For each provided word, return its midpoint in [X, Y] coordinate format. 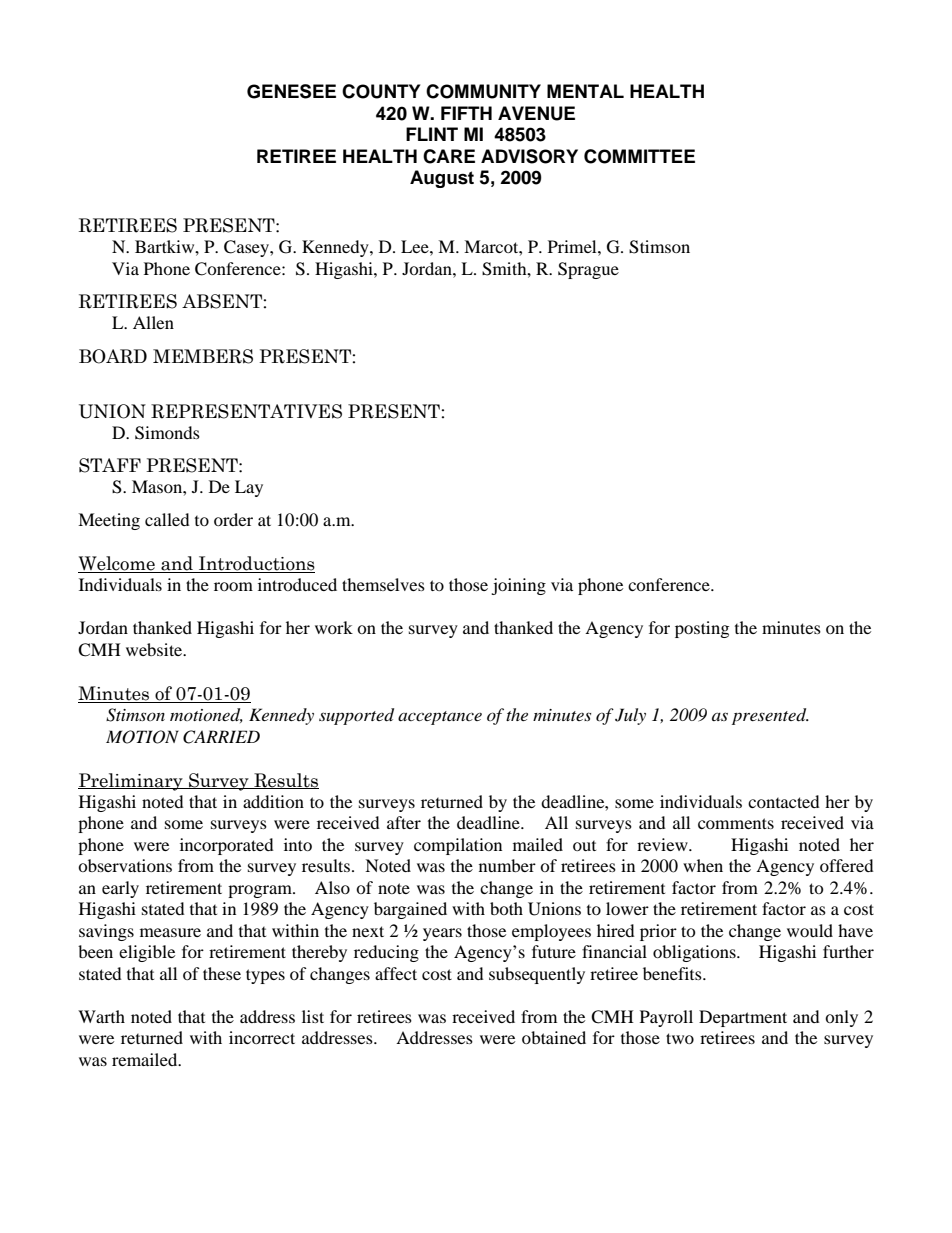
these [222, 973]
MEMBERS [203, 356]
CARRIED [221, 737]
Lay [249, 488]
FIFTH [466, 113]
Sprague [588, 270]
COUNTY [381, 91]
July [630, 716]
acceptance [440, 718]
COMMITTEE [639, 156]
